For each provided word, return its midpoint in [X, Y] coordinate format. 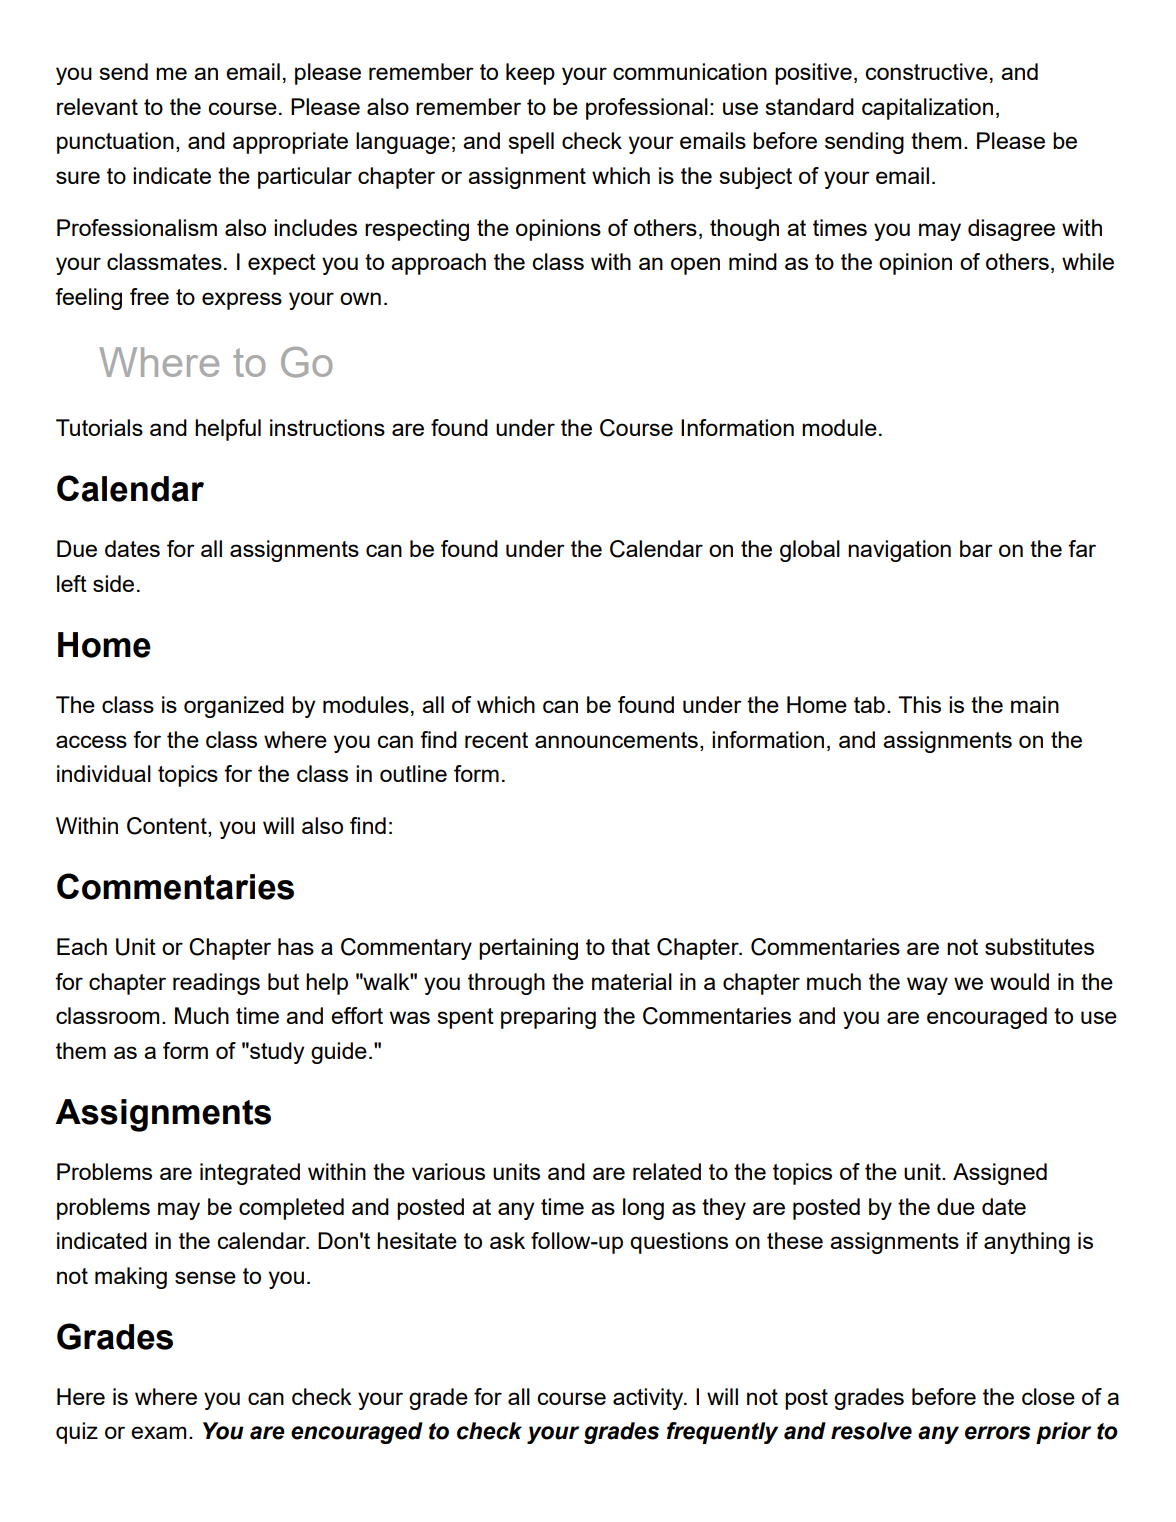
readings [216, 984]
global [810, 551]
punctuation [115, 143]
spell [531, 143]
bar [976, 548]
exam [158, 1432]
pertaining [528, 949]
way [927, 986]
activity [649, 1399]
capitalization [927, 109]
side [113, 583]
